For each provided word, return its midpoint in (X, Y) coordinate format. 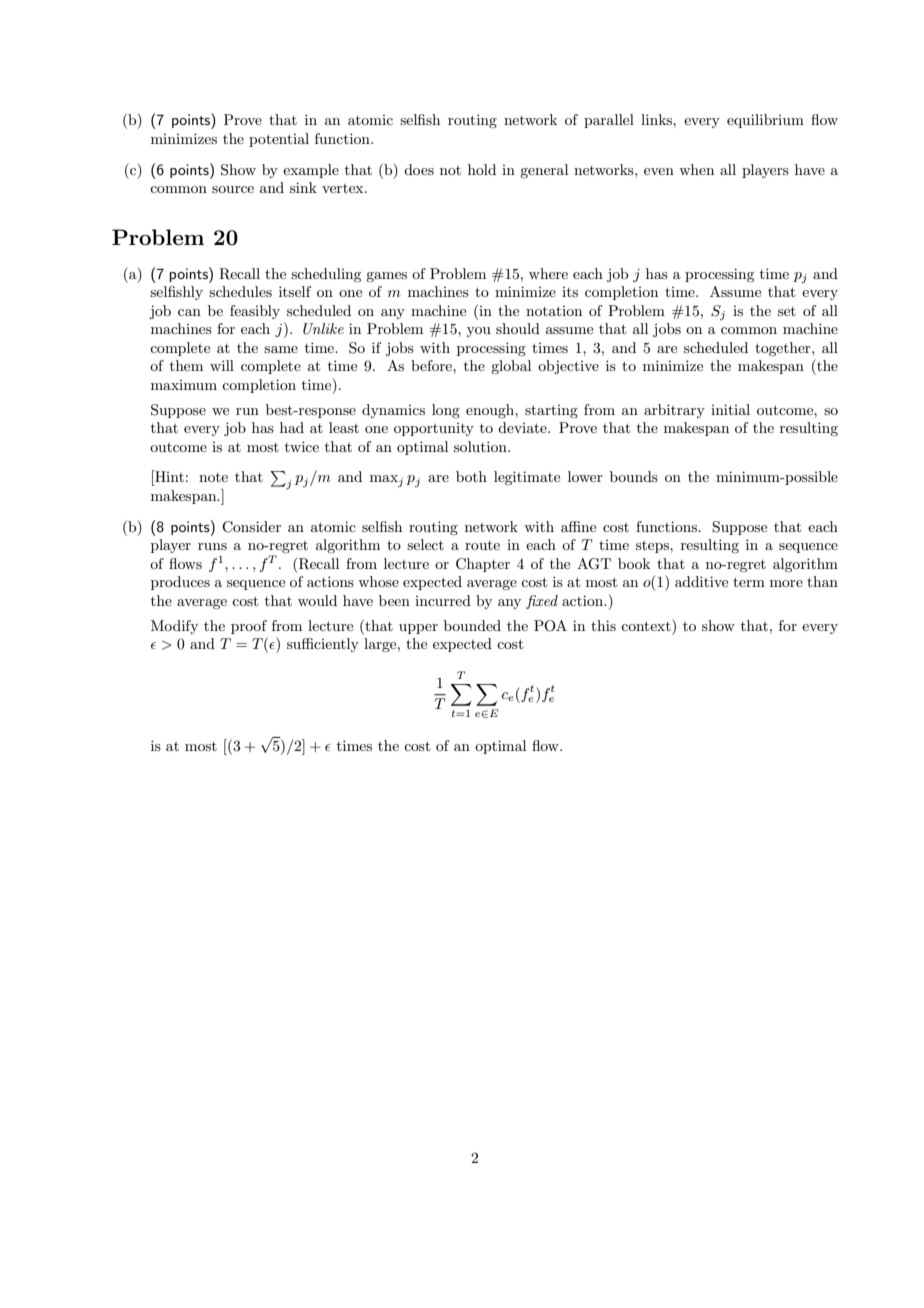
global (511, 367)
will (222, 365)
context (647, 625)
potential (279, 140)
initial (730, 409)
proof (249, 627)
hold (482, 169)
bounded (472, 625)
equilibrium (765, 121)
